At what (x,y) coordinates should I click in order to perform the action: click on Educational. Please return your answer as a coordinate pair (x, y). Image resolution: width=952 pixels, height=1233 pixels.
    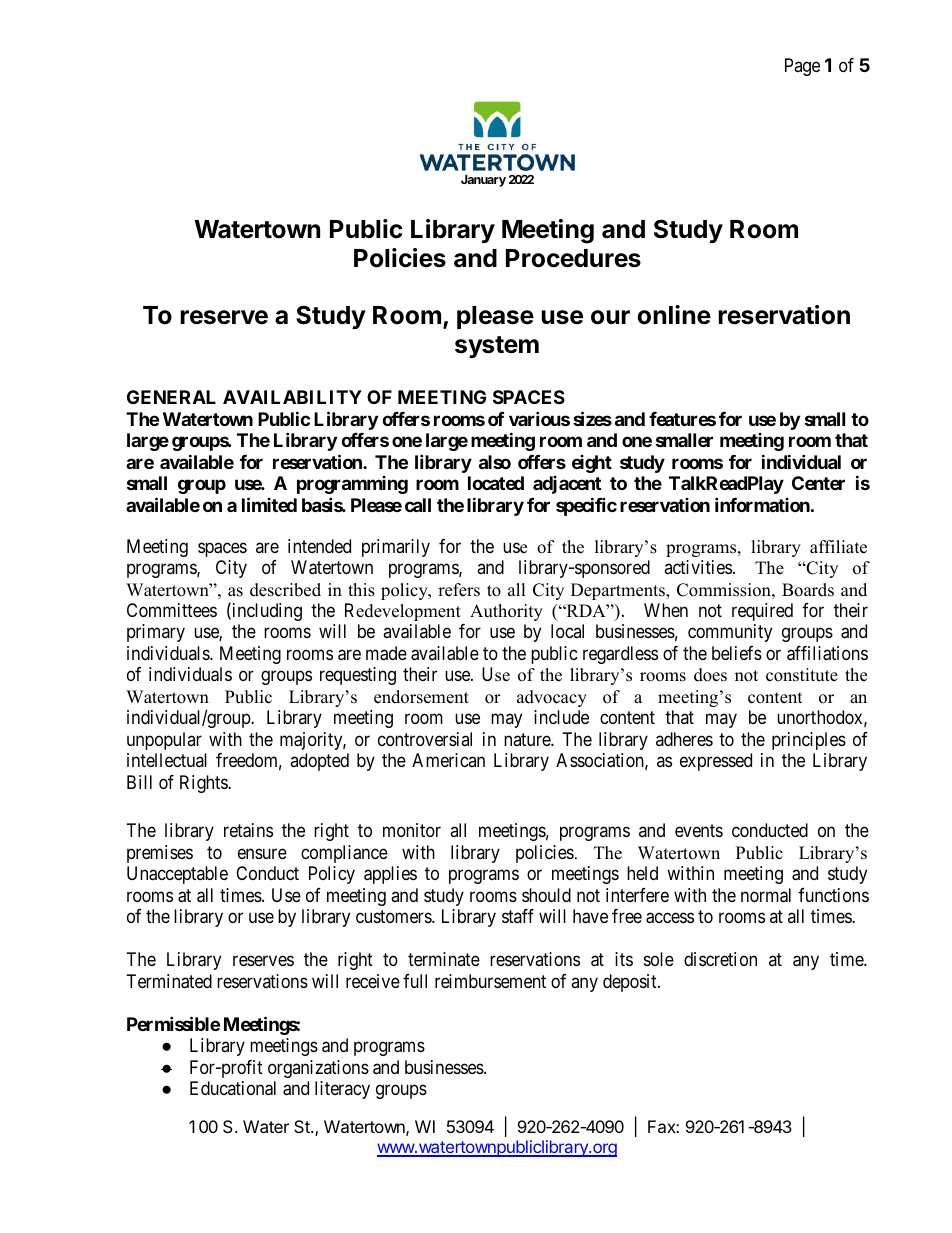
    Looking at the image, I should click on (233, 1088).
